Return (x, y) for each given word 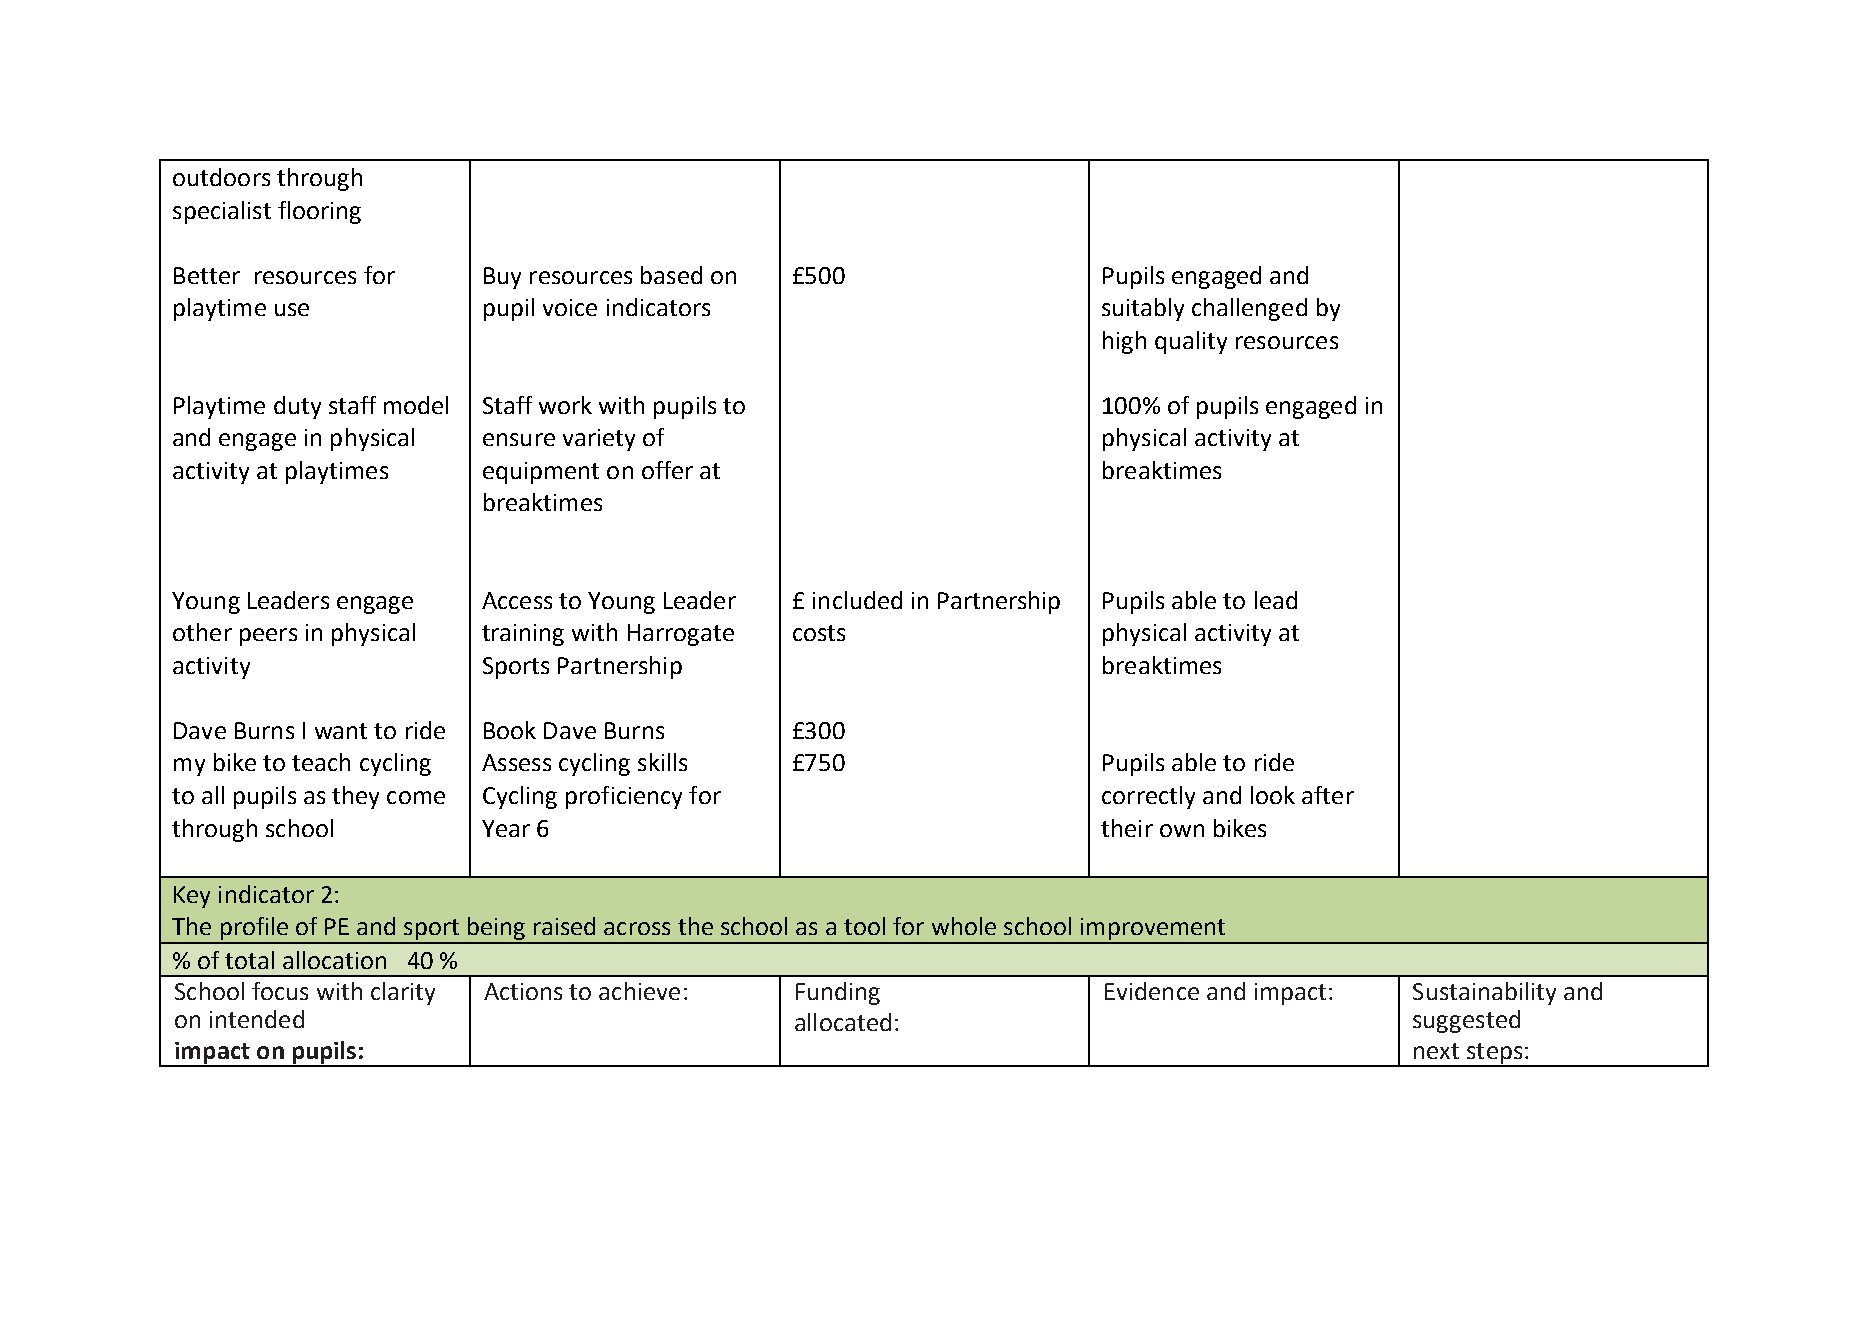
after (1328, 795)
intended (257, 1019)
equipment (541, 473)
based (671, 275)
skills (662, 762)
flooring (319, 212)
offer (667, 470)
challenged (1249, 309)
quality (1191, 342)
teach (321, 762)
